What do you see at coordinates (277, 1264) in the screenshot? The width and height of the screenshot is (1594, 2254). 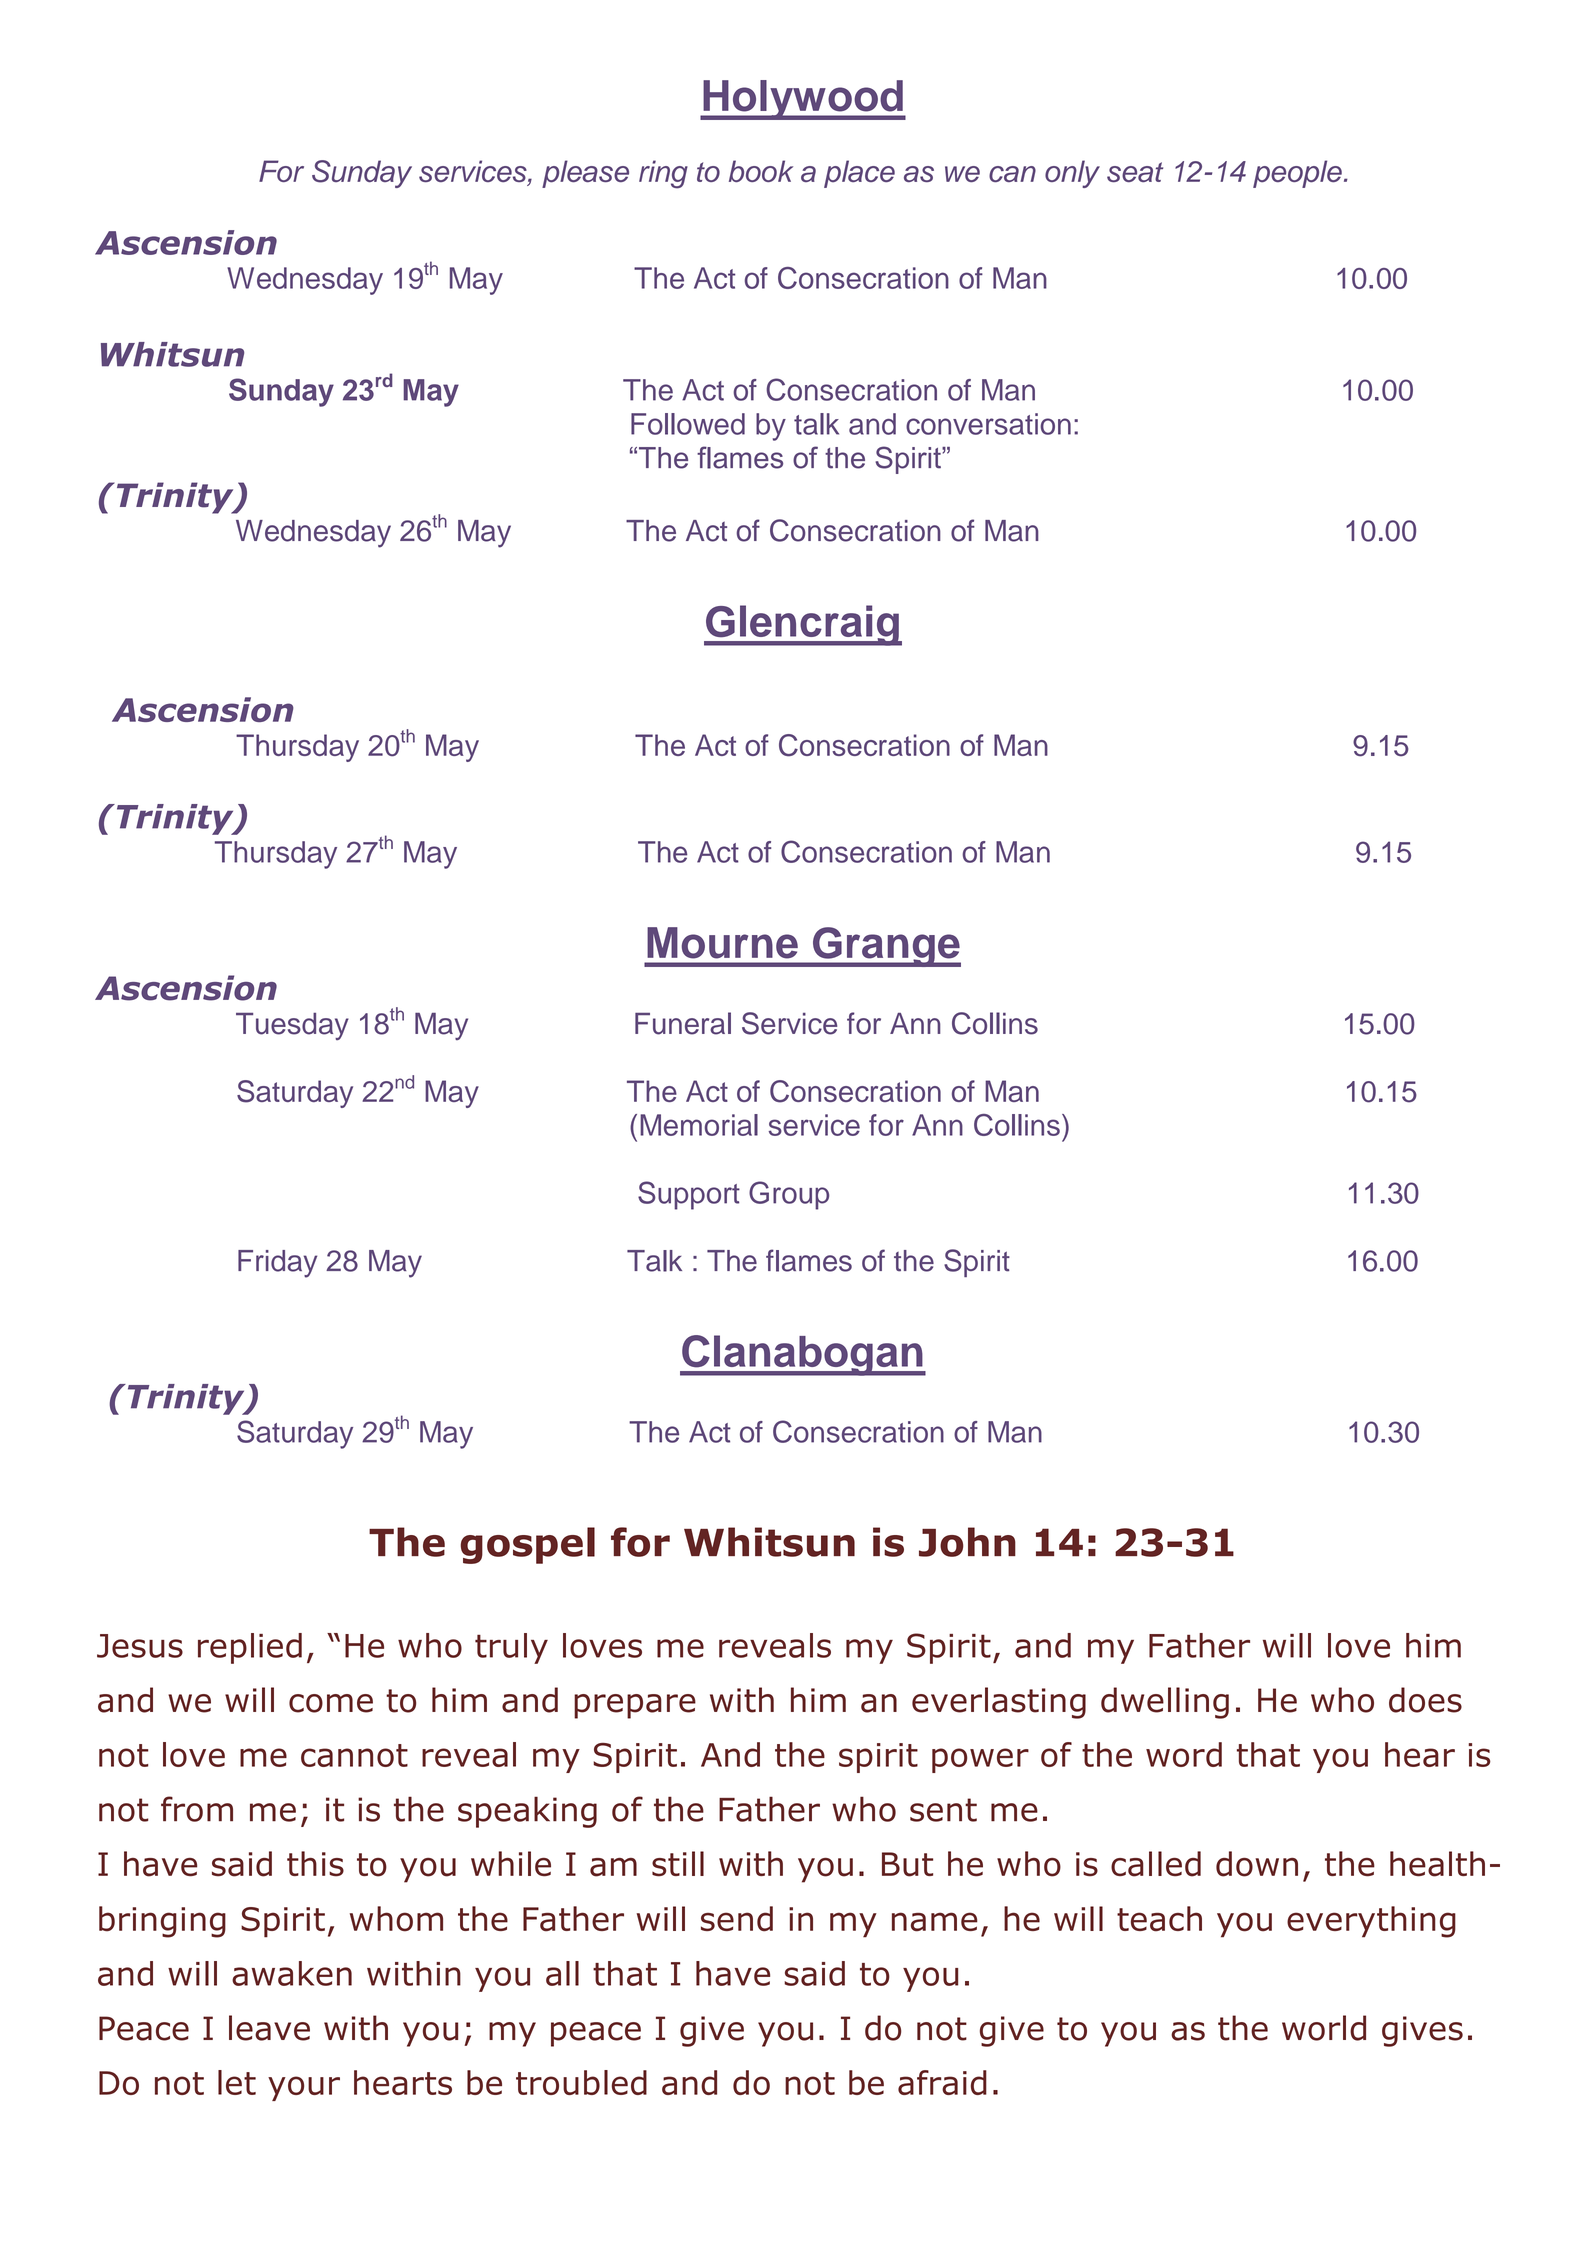 I see `Friday` at bounding box center [277, 1264].
